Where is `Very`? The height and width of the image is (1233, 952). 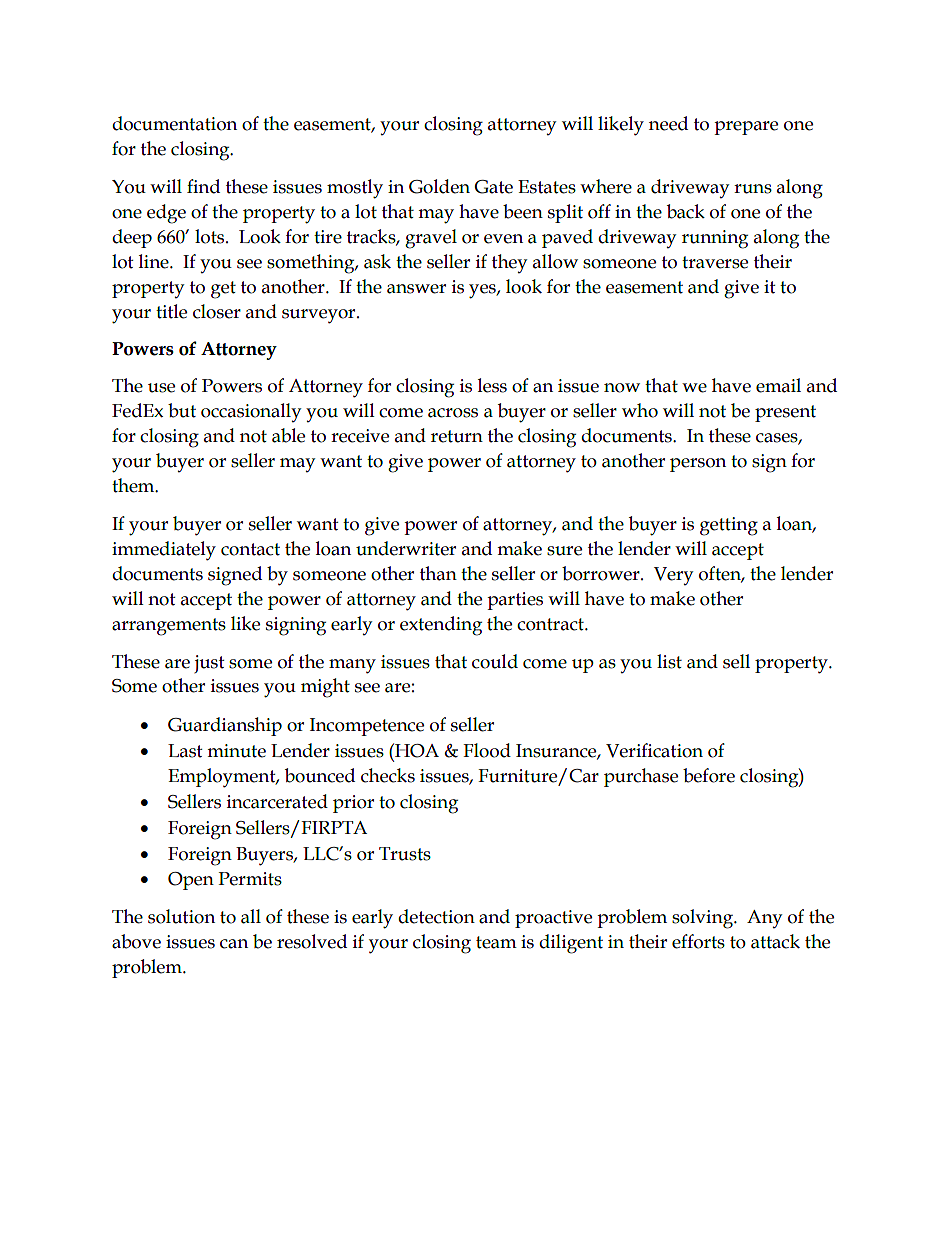
Very is located at coordinates (673, 576).
